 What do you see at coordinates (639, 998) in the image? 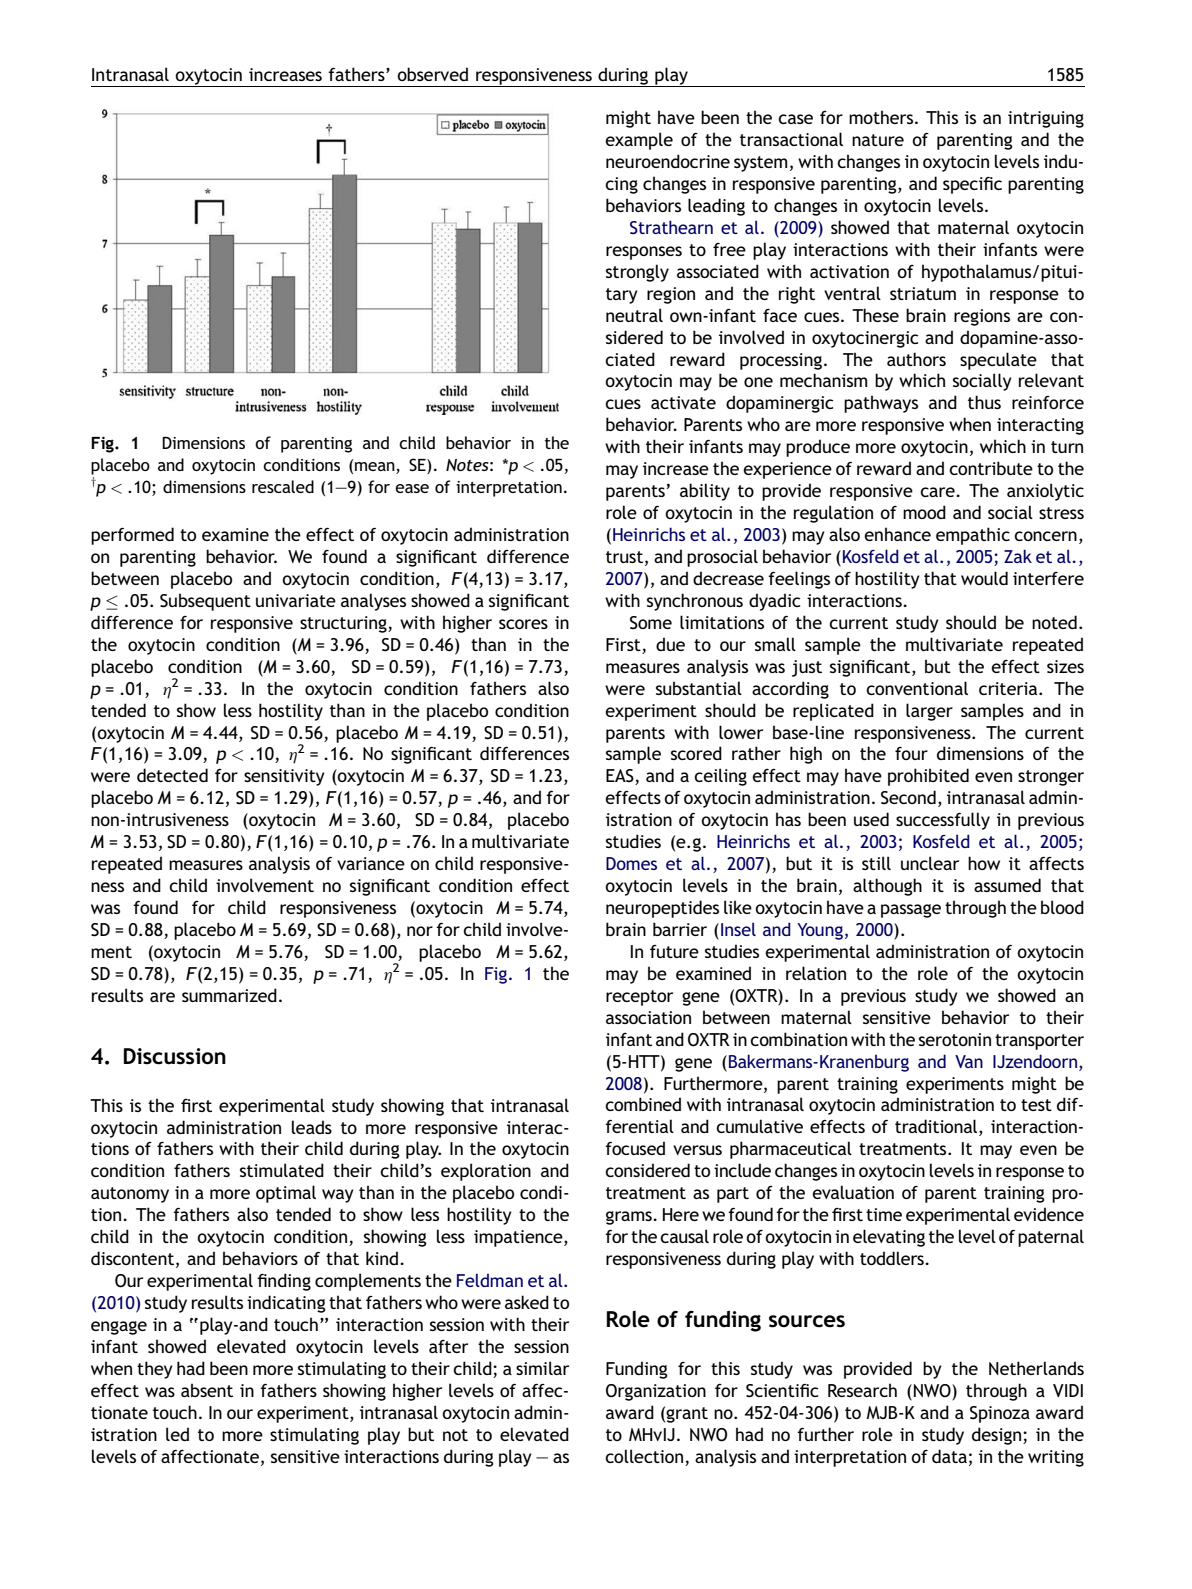
I see `receptor` at bounding box center [639, 998].
